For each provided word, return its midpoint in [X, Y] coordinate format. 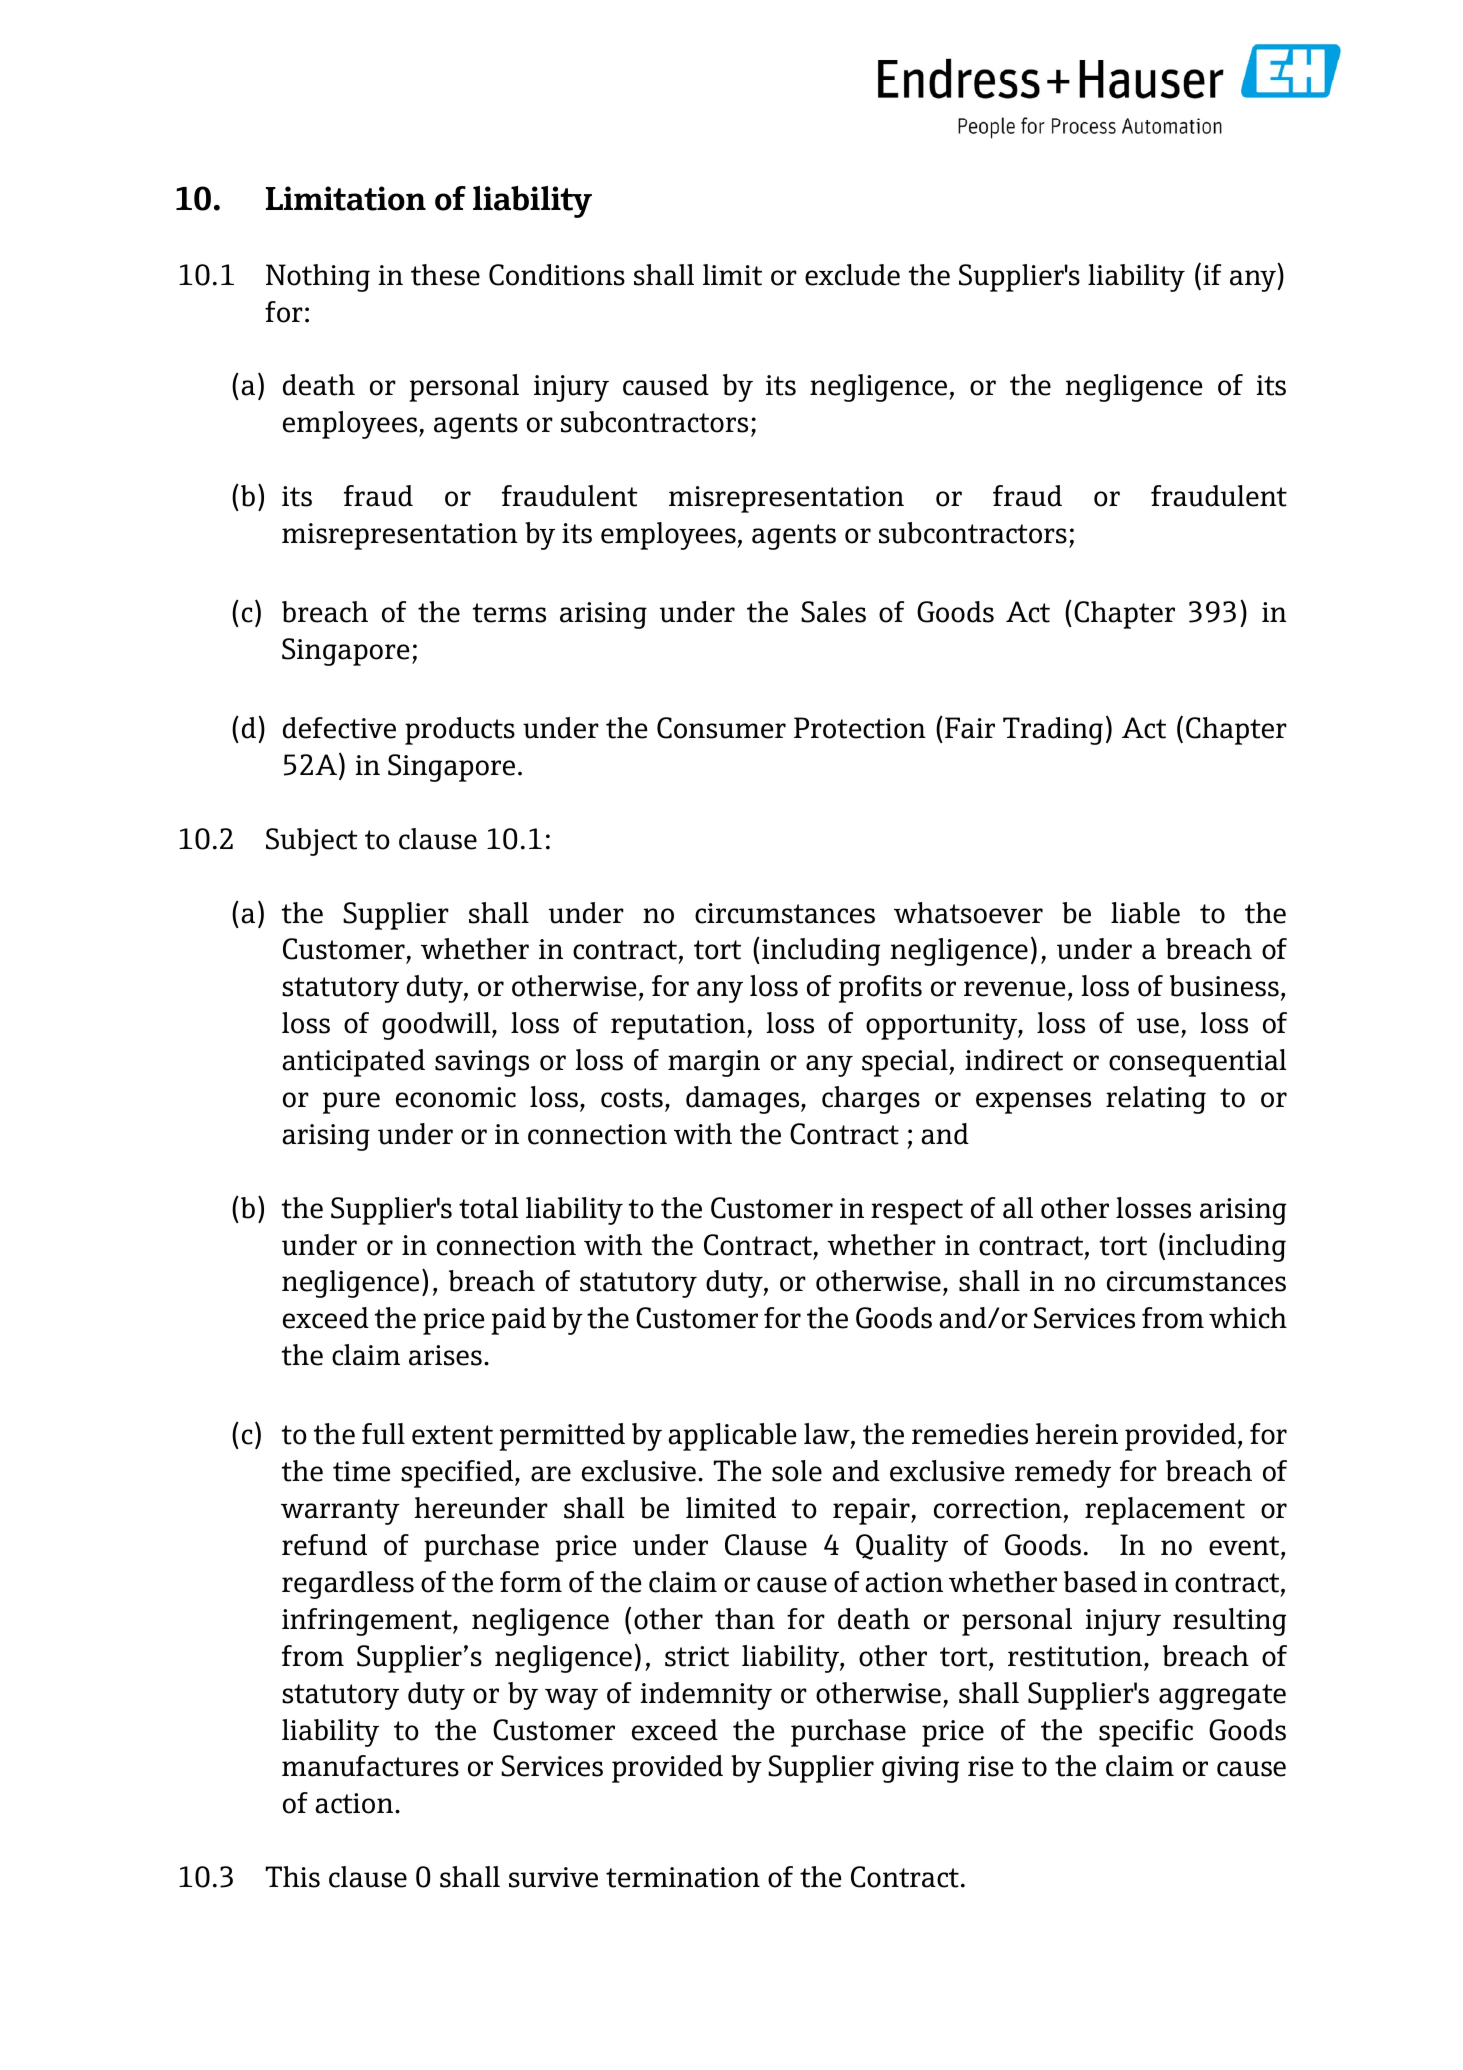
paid [518, 1321]
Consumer [721, 728]
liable [1145, 913]
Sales [833, 612]
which [1248, 1318]
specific [1146, 1733]
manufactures [370, 1766]
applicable [732, 1437]
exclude [852, 275]
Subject [312, 842]
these [445, 275]
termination [683, 1877]
